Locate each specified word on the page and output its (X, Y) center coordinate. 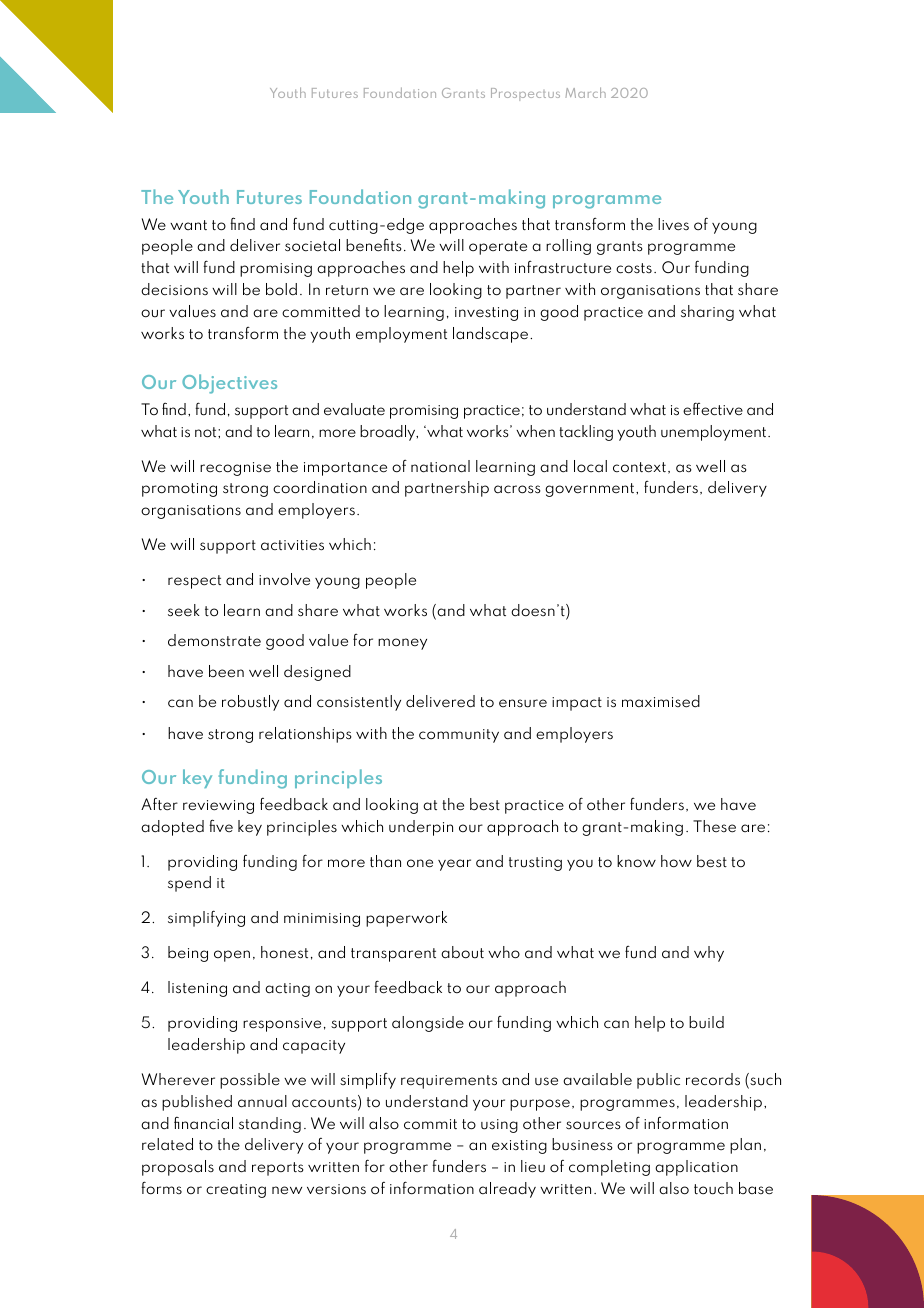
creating (236, 1191)
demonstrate (214, 640)
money (402, 644)
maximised (661, 701)
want (188, 225)
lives (673, 224)
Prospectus (525, 94)
